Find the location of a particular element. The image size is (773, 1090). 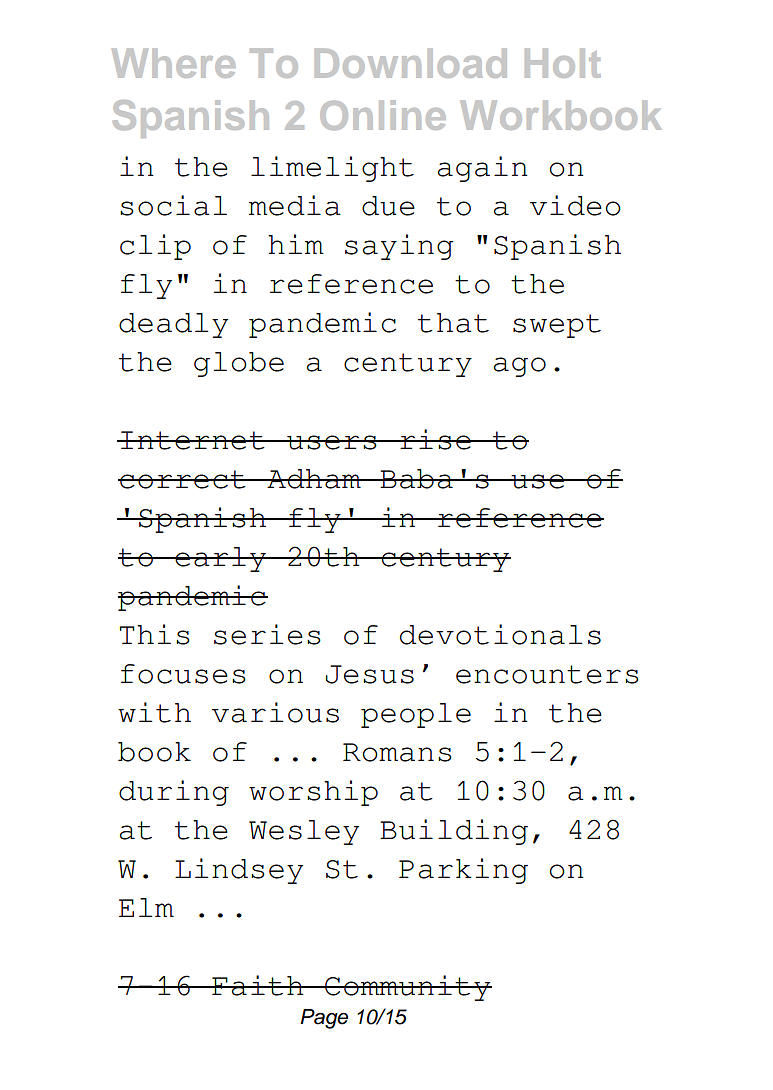

ago is located at coordinates (520, 367).
